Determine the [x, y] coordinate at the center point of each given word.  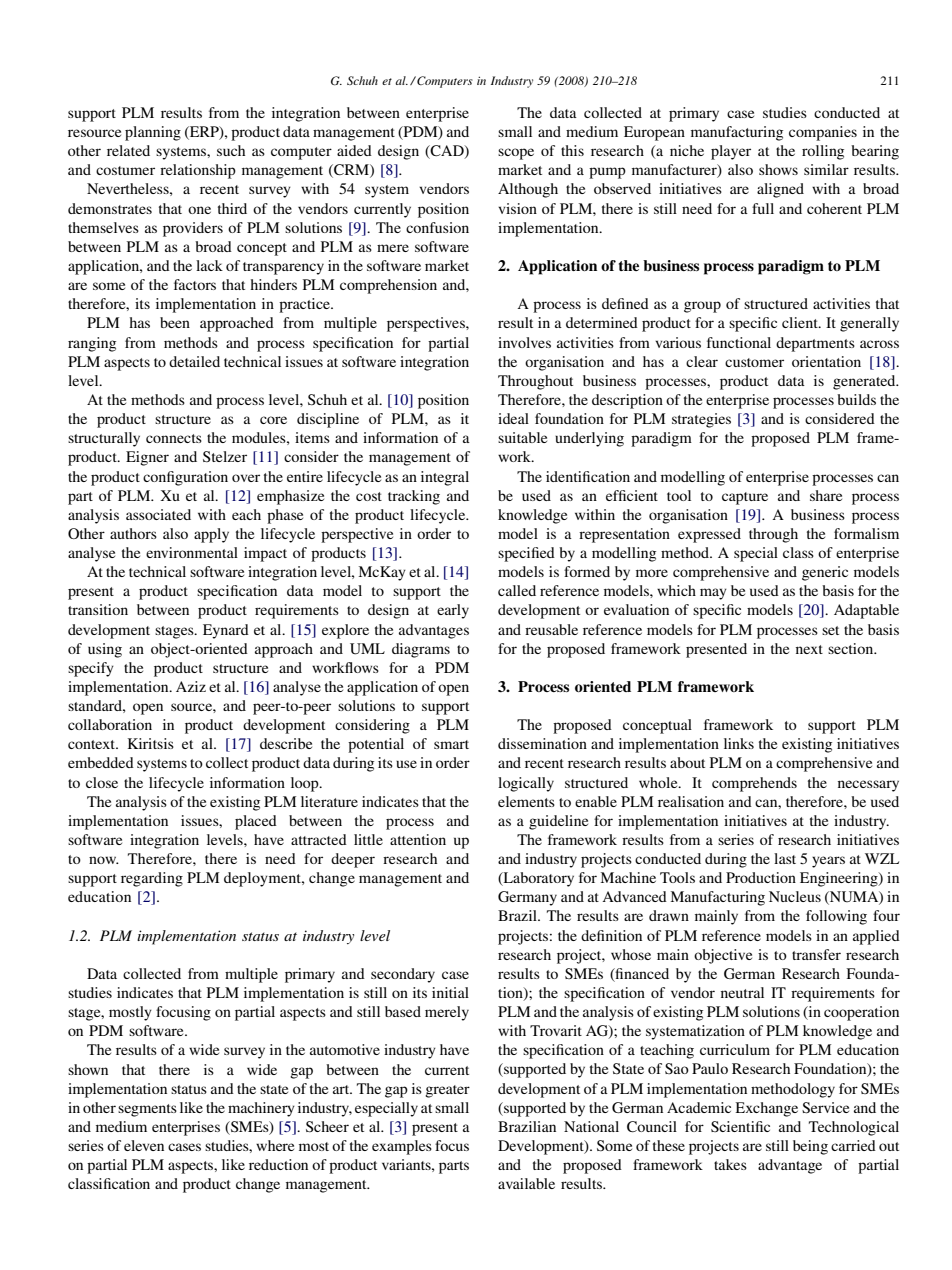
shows [778, 169]
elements [526, 801]
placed [256, 822]
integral [445, 478]
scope [516, 154]
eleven [144, 1145]
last [785, 858]
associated [158, 514]
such [231, 150]
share [826, 495]
